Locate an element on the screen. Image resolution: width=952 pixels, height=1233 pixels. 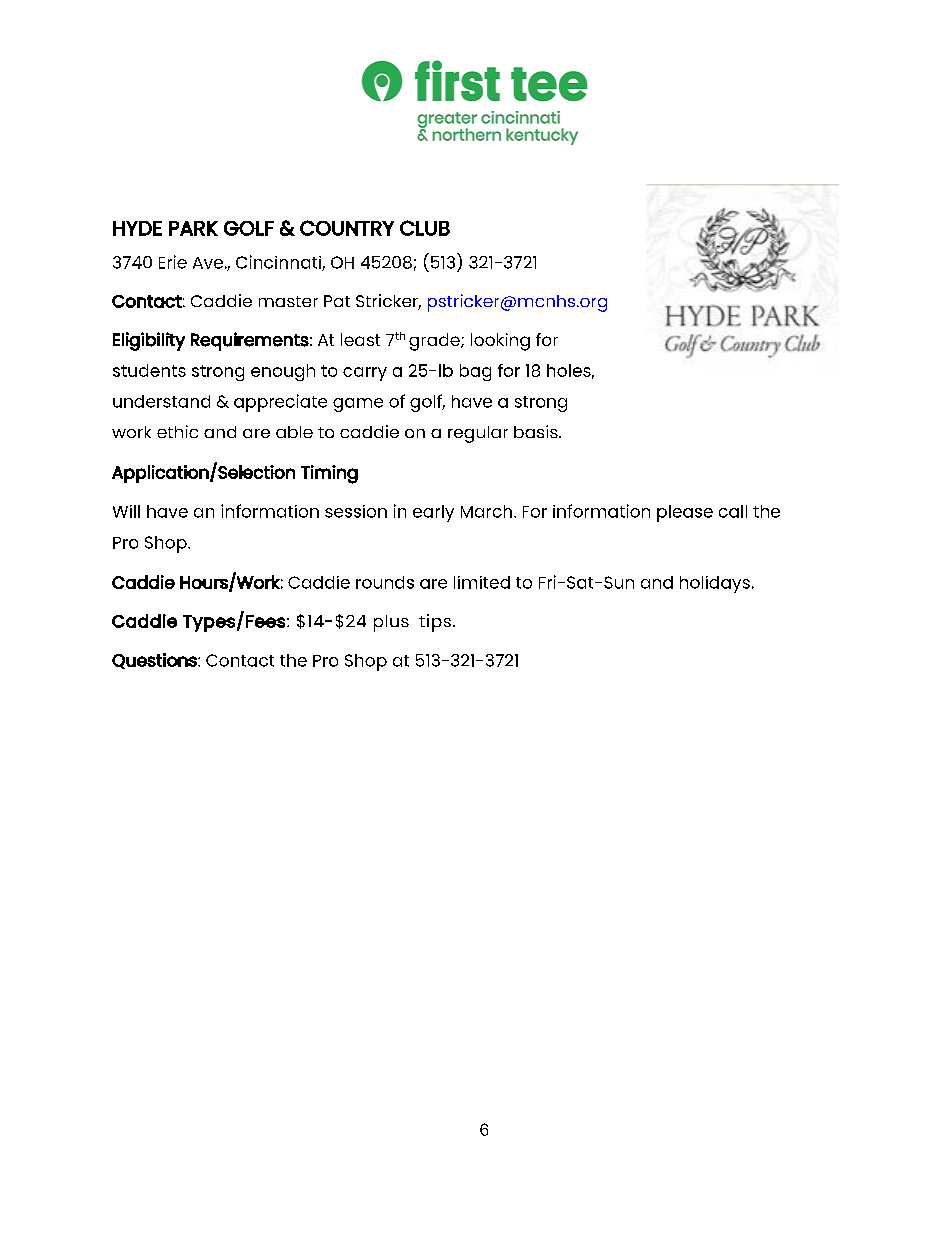
students is located at coordinates (149, 370).
